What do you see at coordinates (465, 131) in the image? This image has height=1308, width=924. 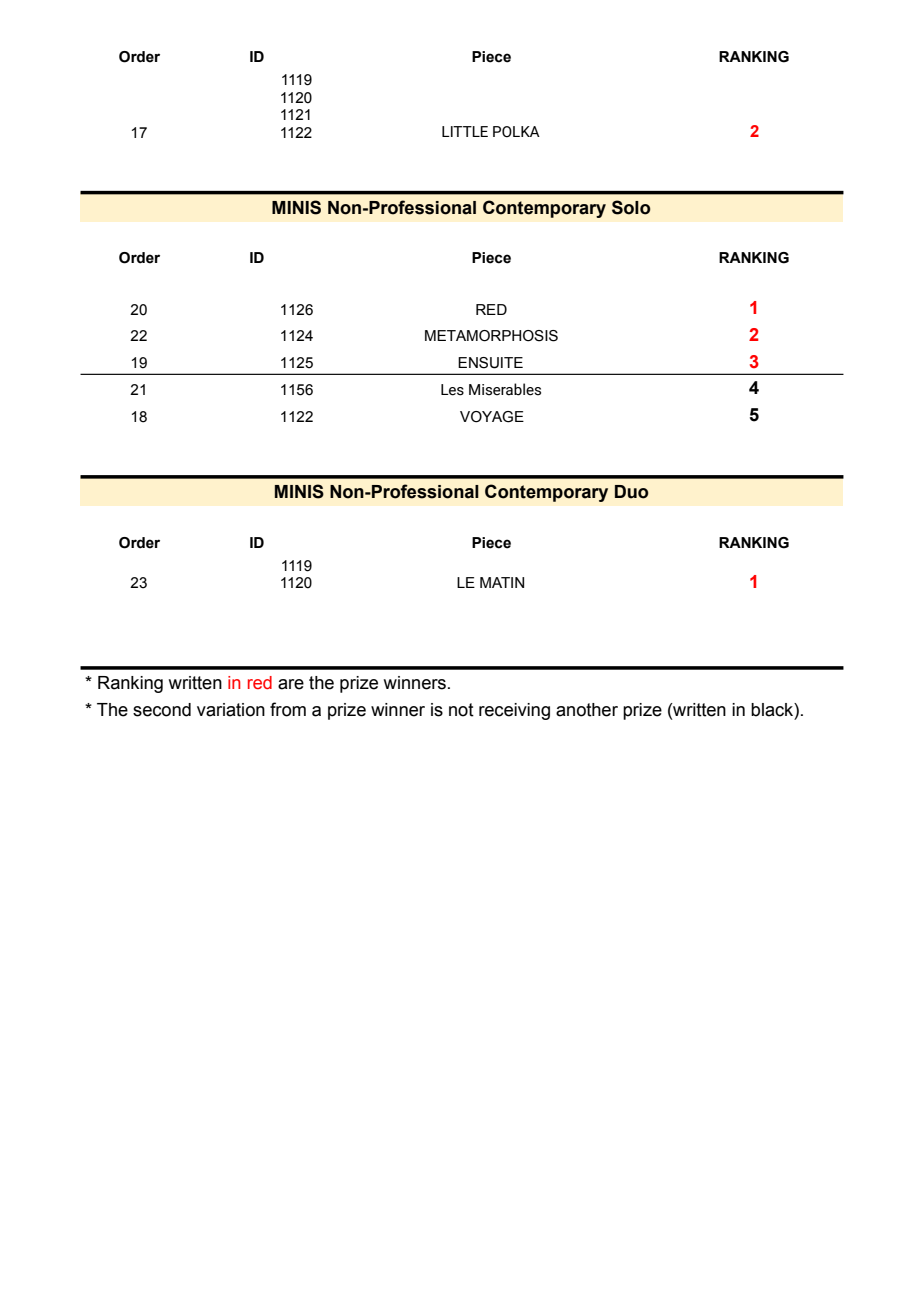 I see `LITTLE` at bounding box center [465, 131].
